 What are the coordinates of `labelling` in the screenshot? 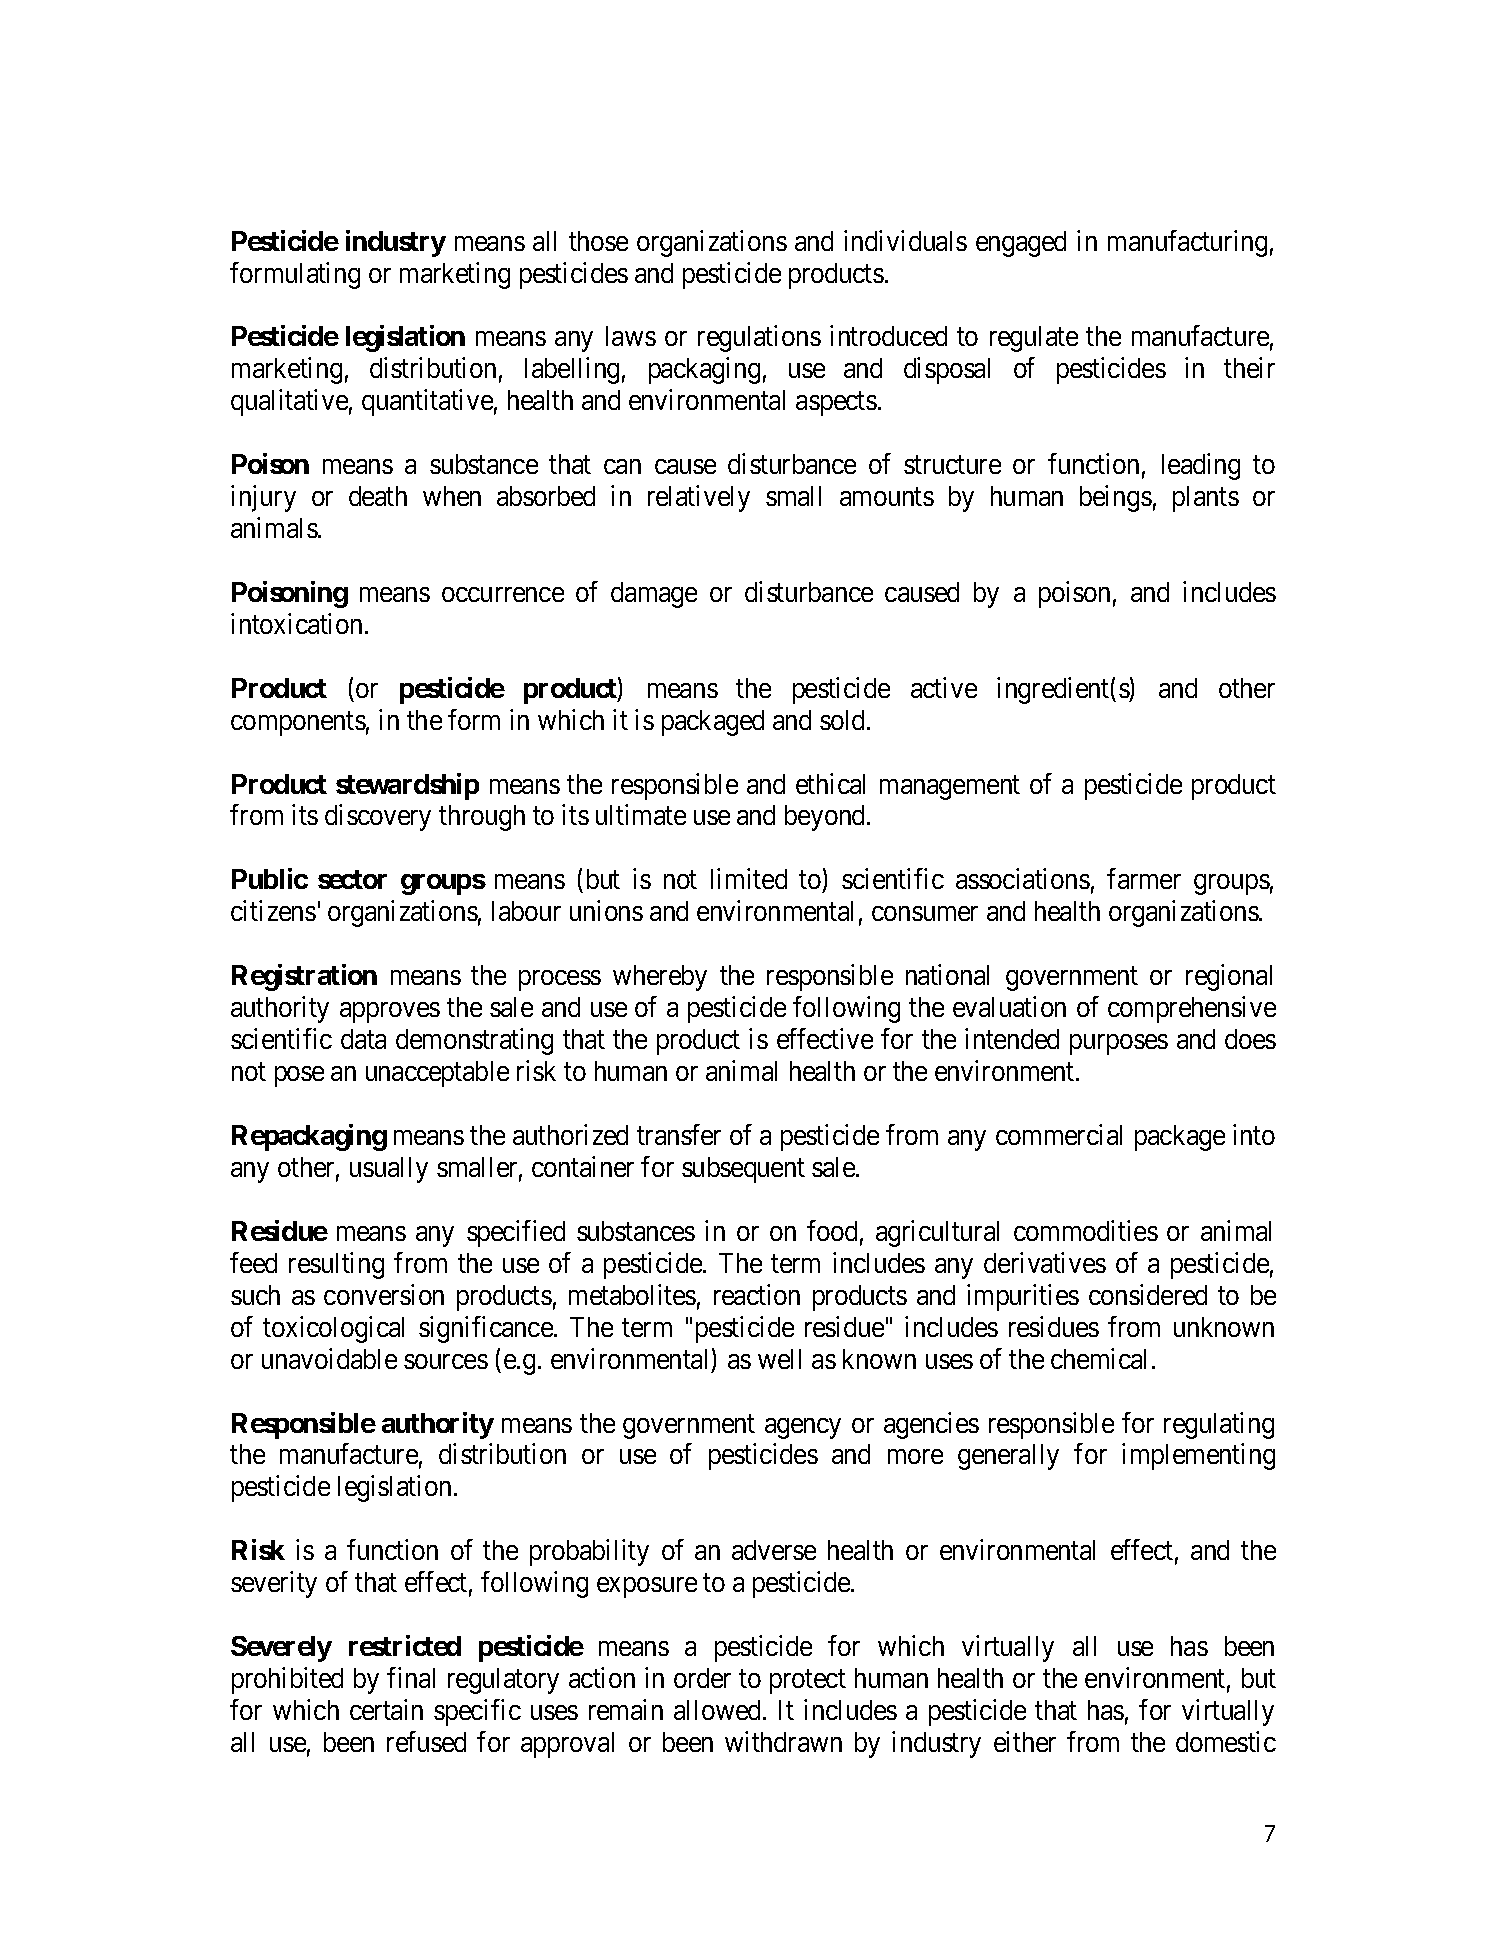 It's located at (572, 370).
